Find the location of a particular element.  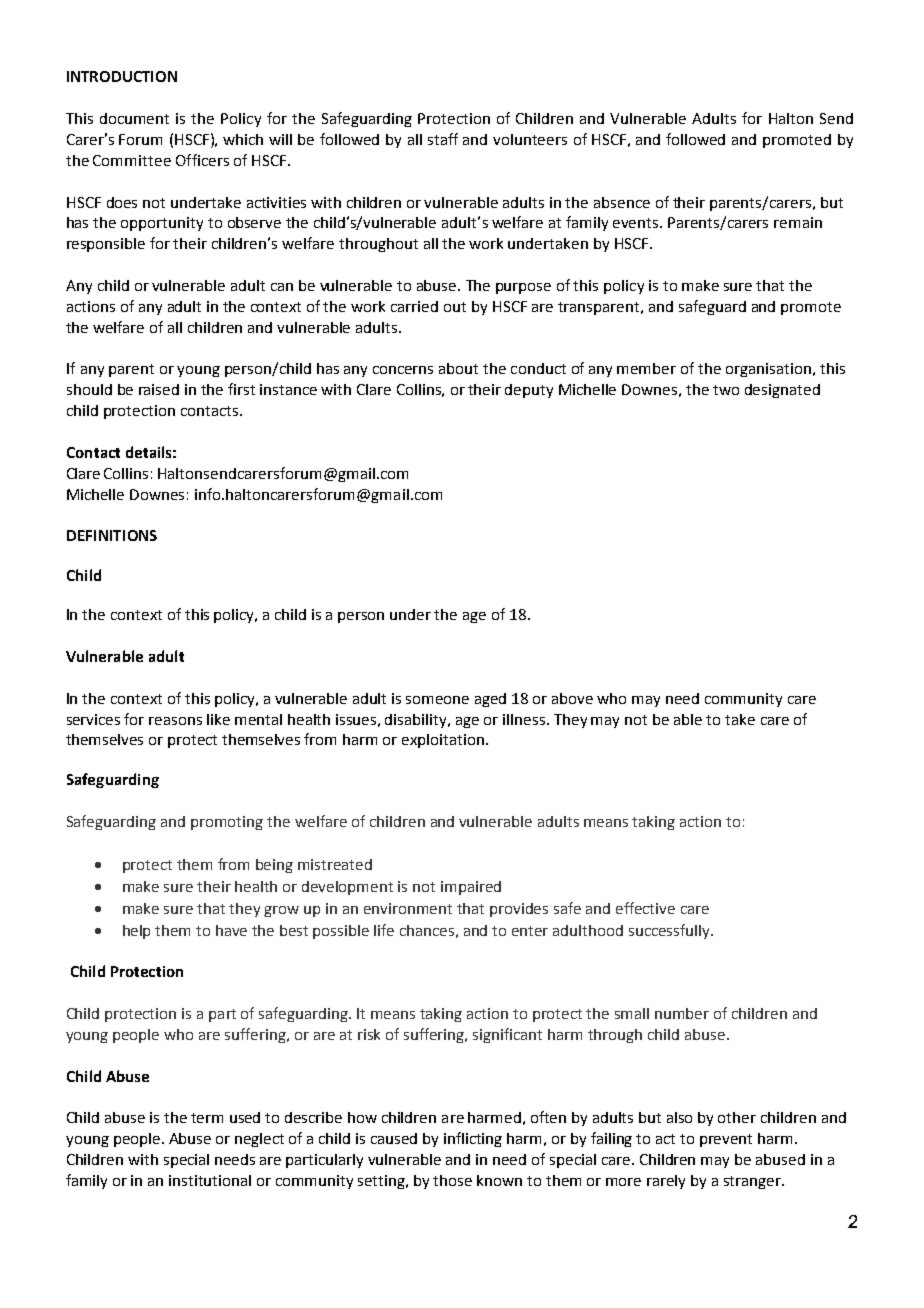

successfully is located at coordinates (670, 931).
